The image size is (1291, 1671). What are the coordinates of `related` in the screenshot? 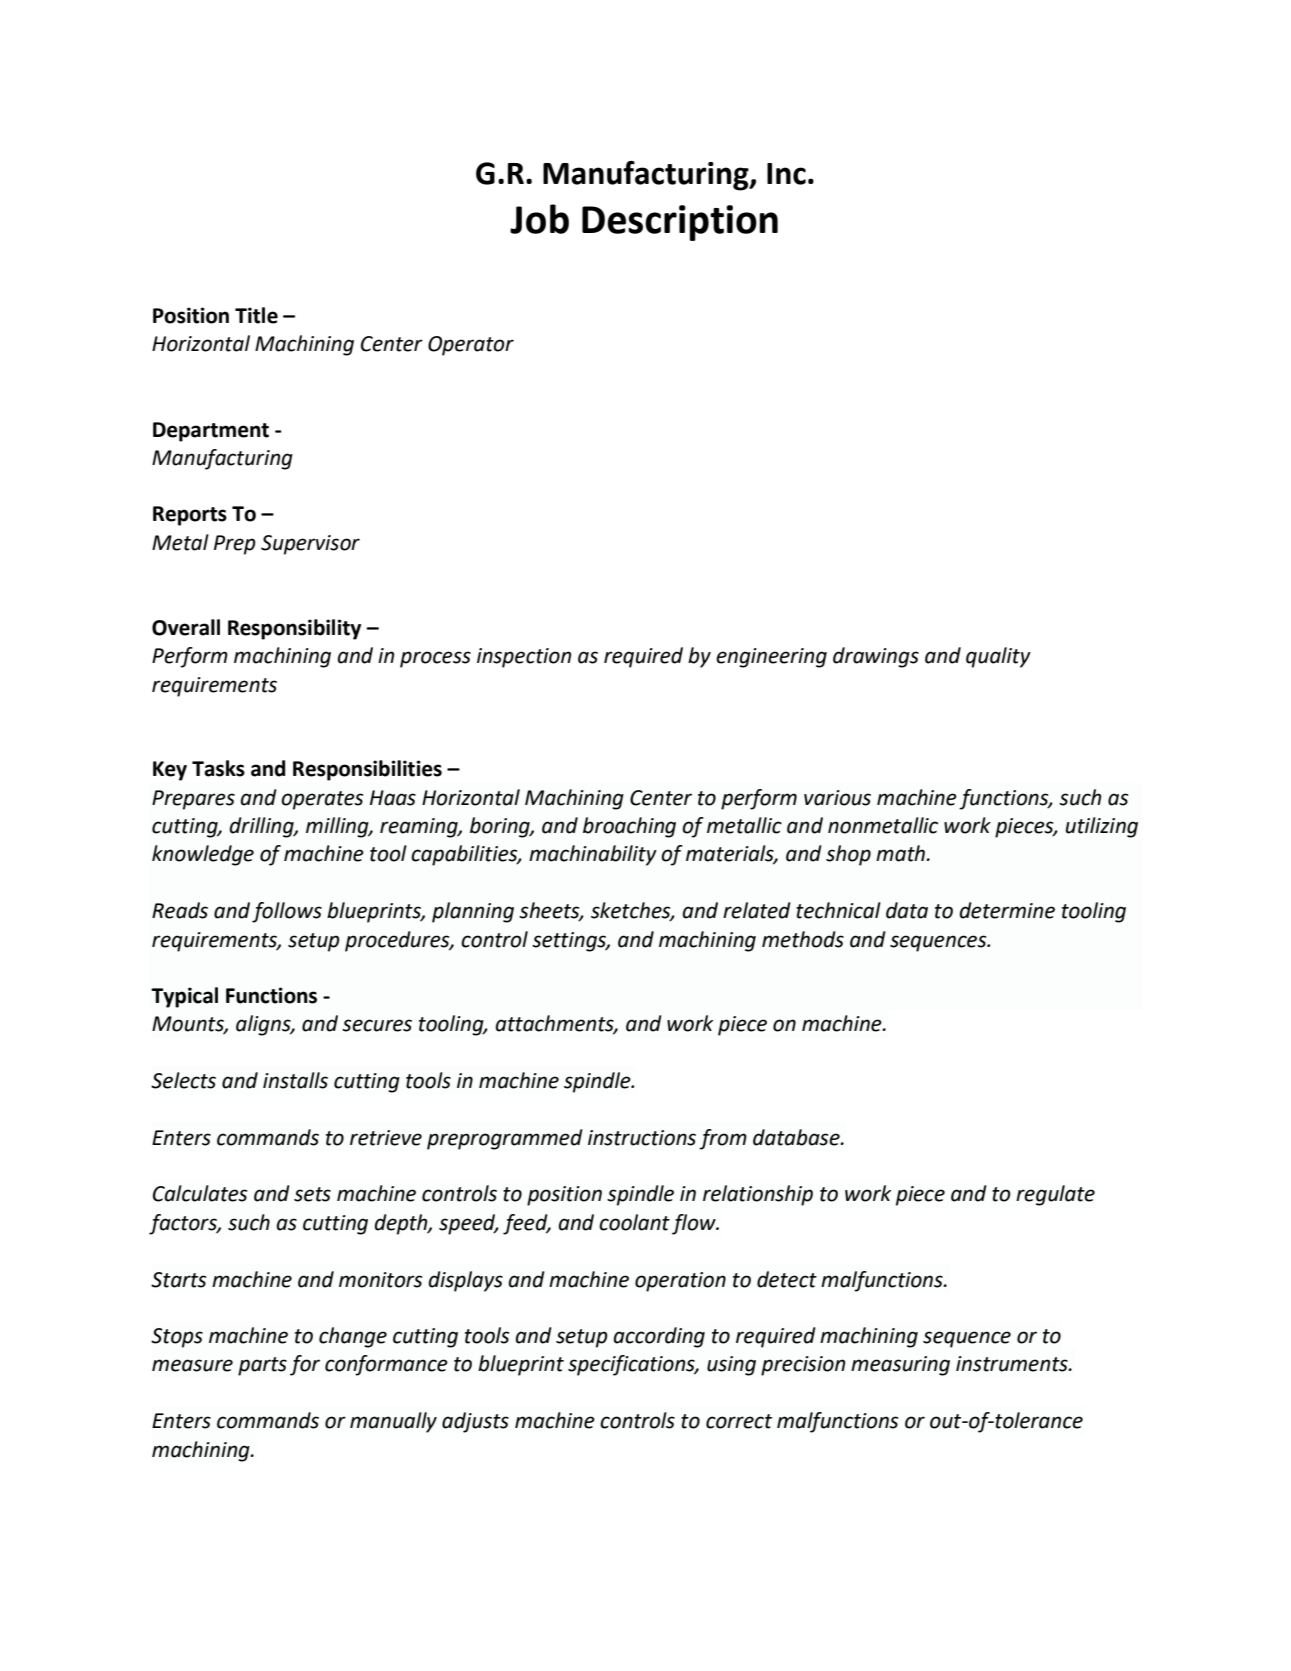 It's located at (757, 910).
